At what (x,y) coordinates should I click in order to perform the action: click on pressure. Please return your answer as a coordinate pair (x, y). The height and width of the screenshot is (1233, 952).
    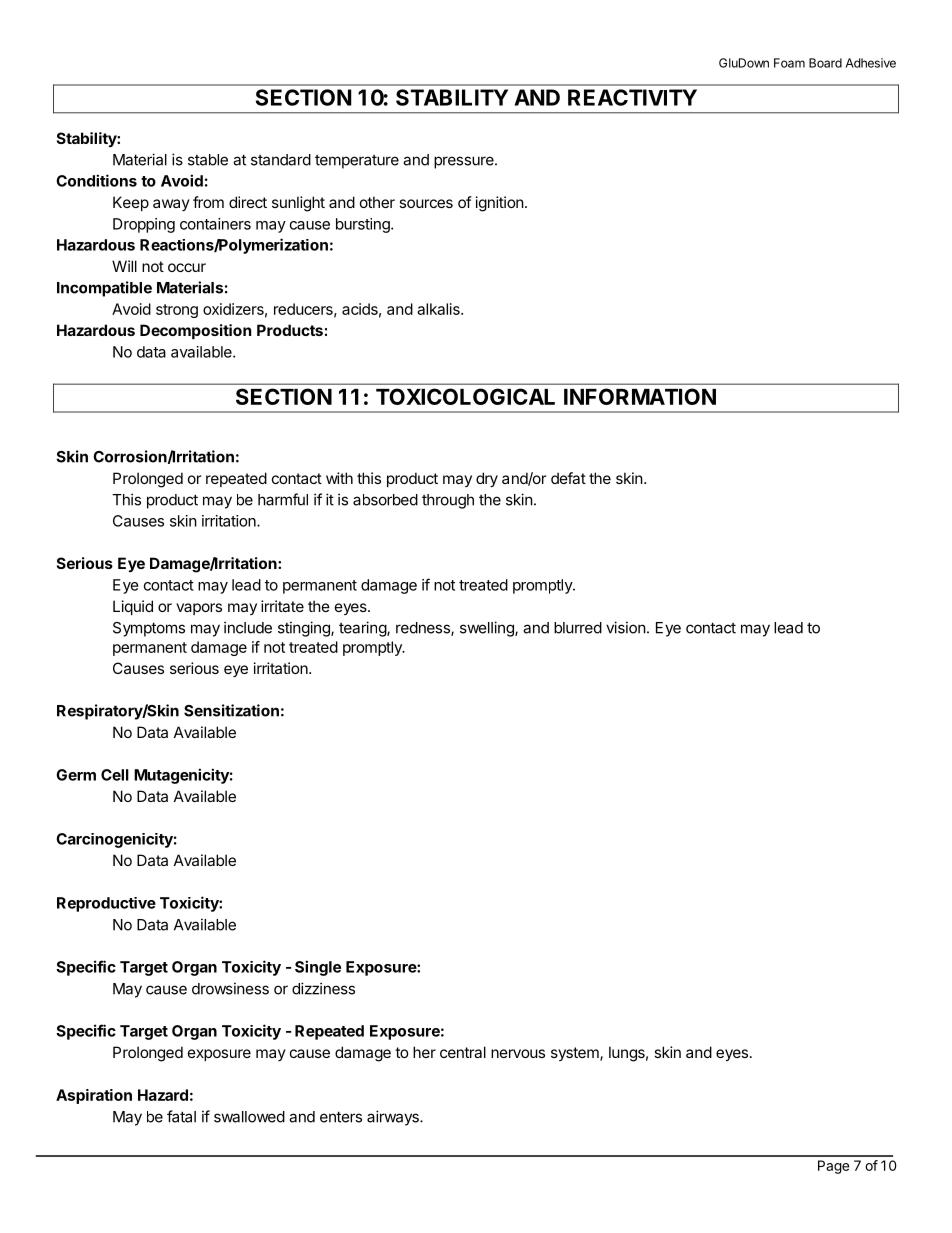
    Looking at the image, I should click on (465, 162).
